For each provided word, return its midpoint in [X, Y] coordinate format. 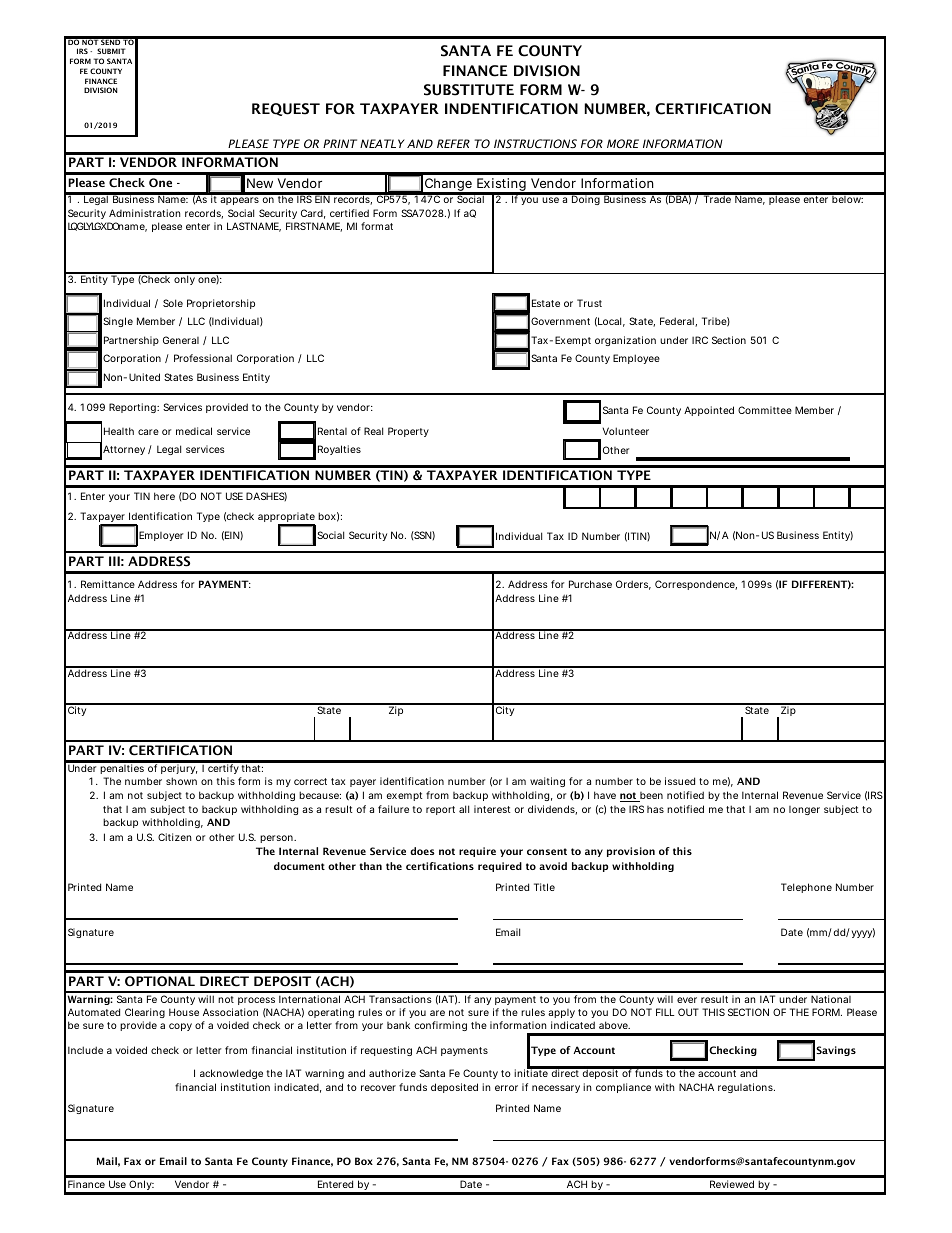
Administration [144, 213]
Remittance [108, 584]
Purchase [590, 584]
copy [180, 1027]
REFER [453, 143]
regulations [746, 1088]
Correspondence [696, 585]
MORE [623, 143]
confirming [441, 1026]
